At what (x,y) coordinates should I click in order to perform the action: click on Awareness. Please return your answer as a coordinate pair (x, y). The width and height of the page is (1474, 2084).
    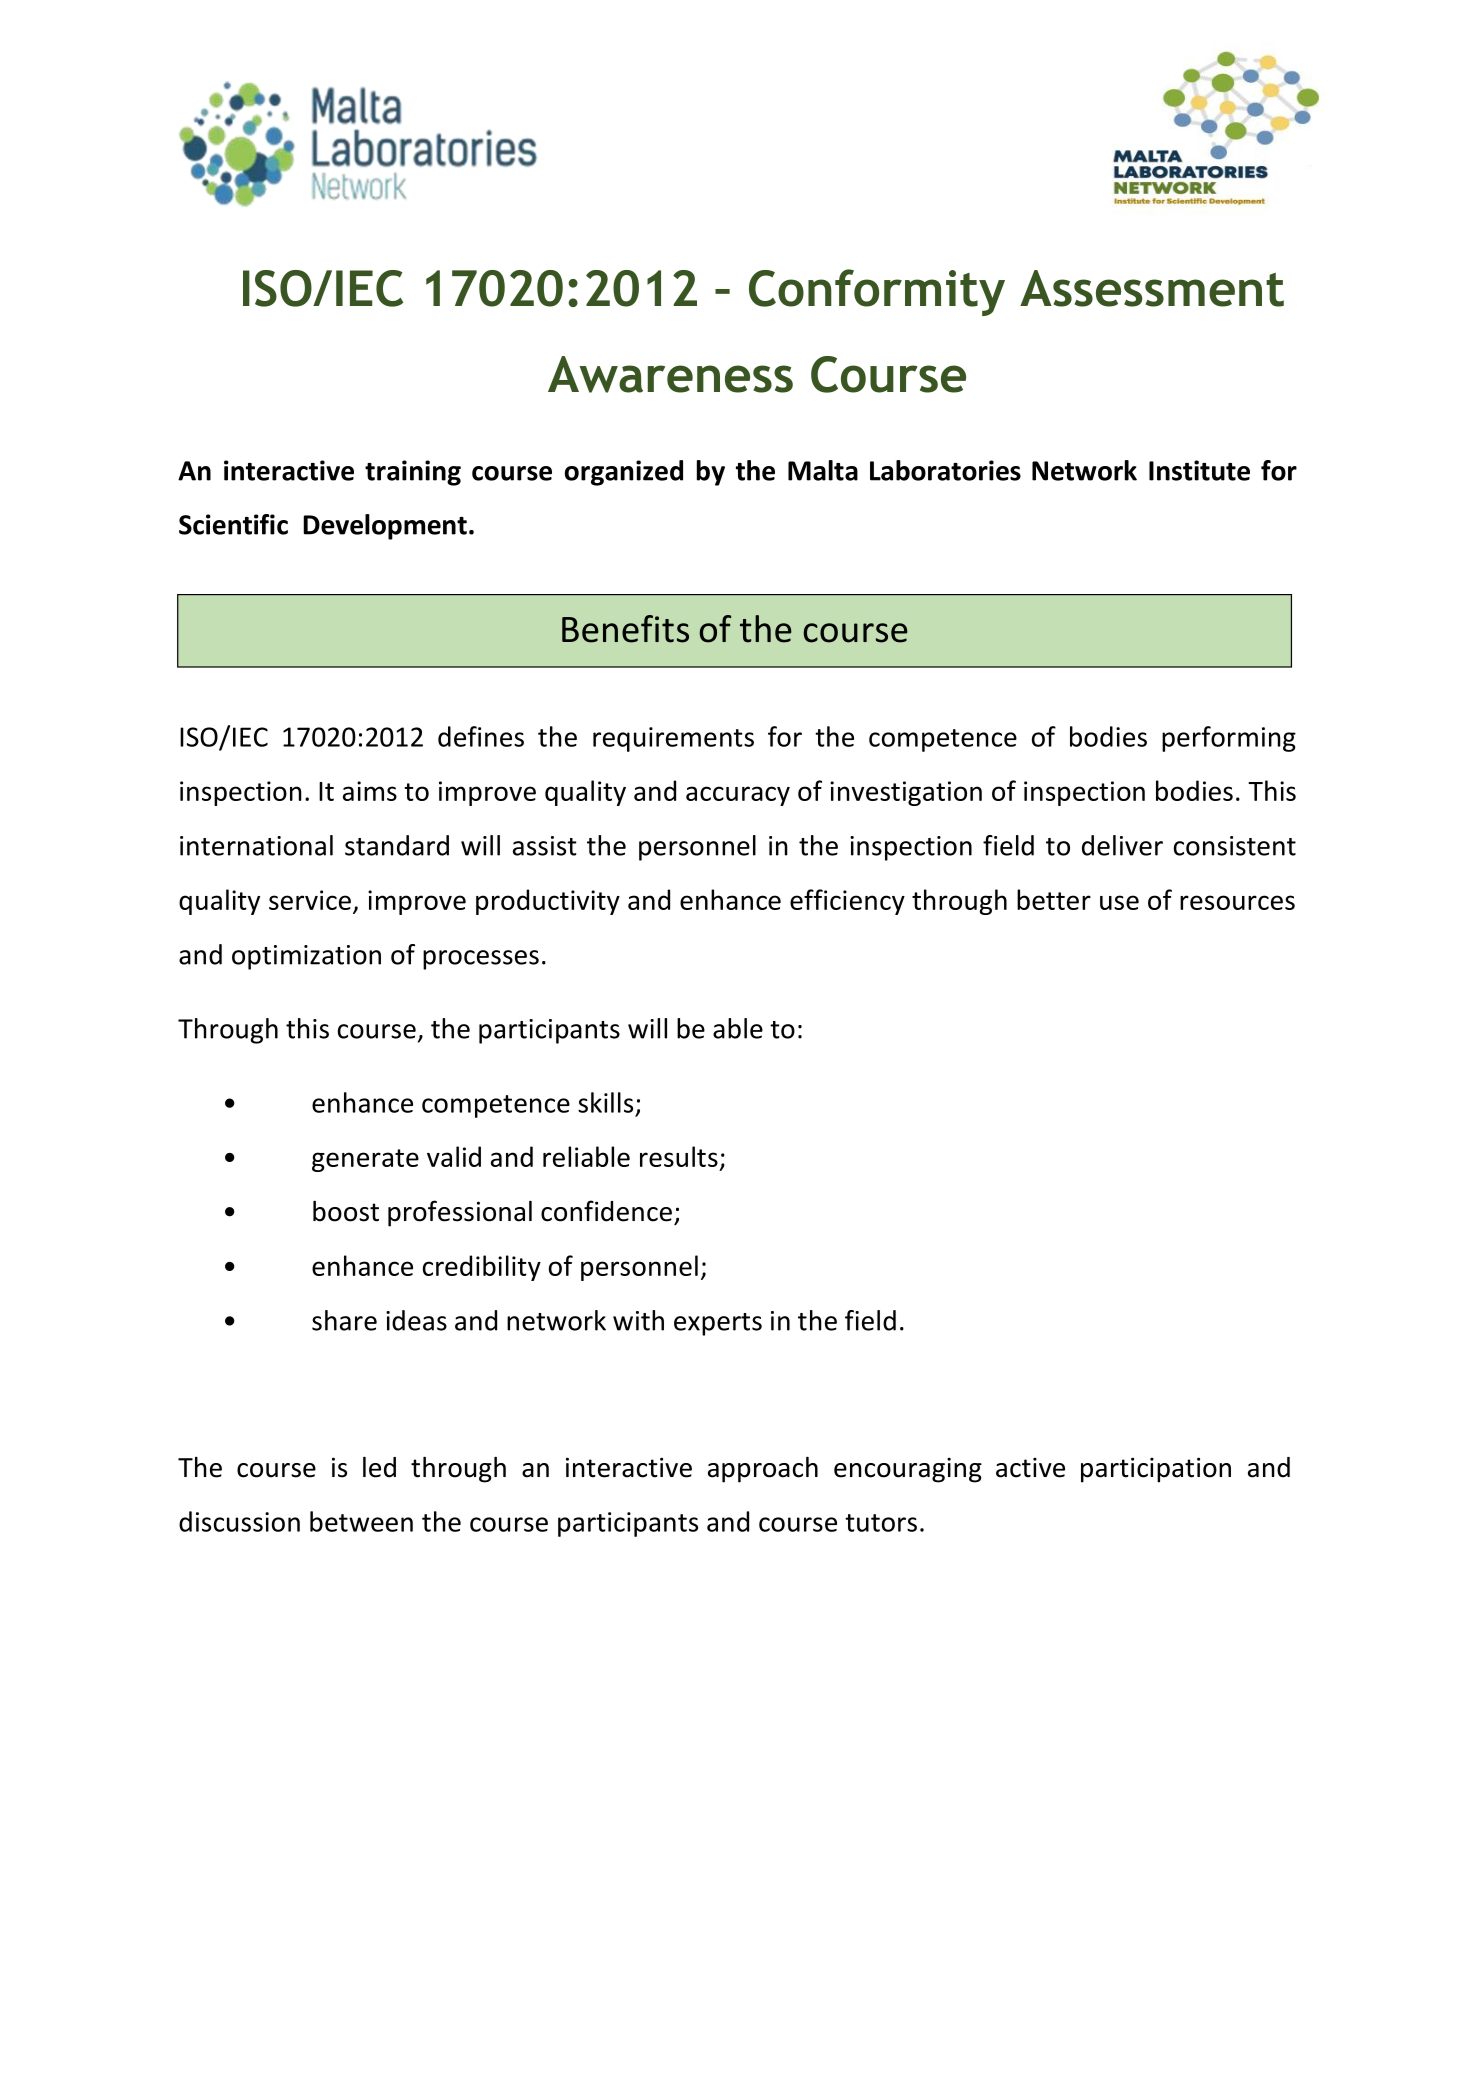
    Looking at the image, I should click on (670, 374).
